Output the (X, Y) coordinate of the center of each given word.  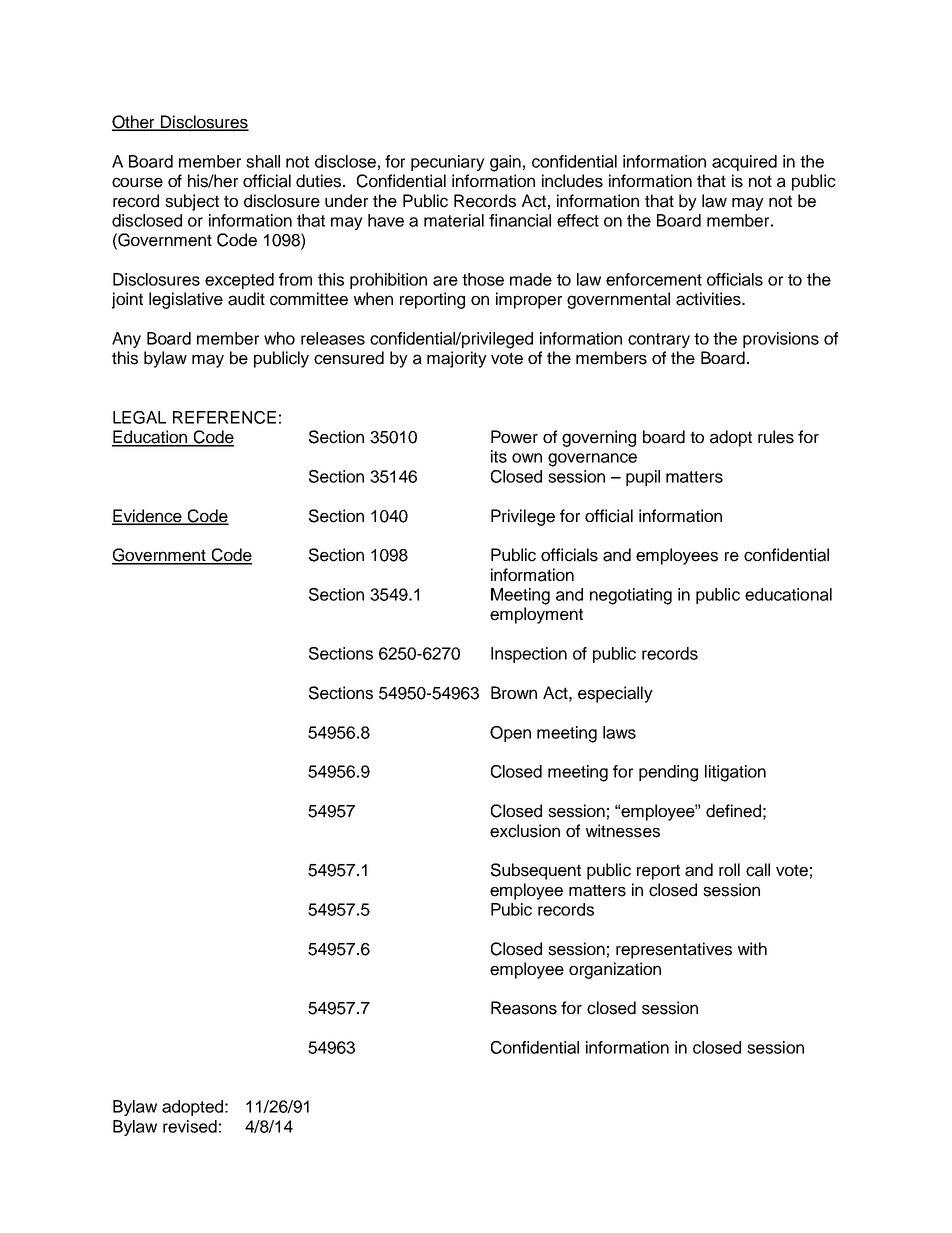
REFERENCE (224, 417)
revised (190, 1126)
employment (536, 615)
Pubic (511, 909)
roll (729, 869)
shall (263, 161)
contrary (659, 340)
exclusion (525, 831)
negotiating (631, 596)
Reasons (524, 1008)
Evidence (148, 516)
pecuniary (448, 163)
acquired (744, 163)
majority (457, 359)
